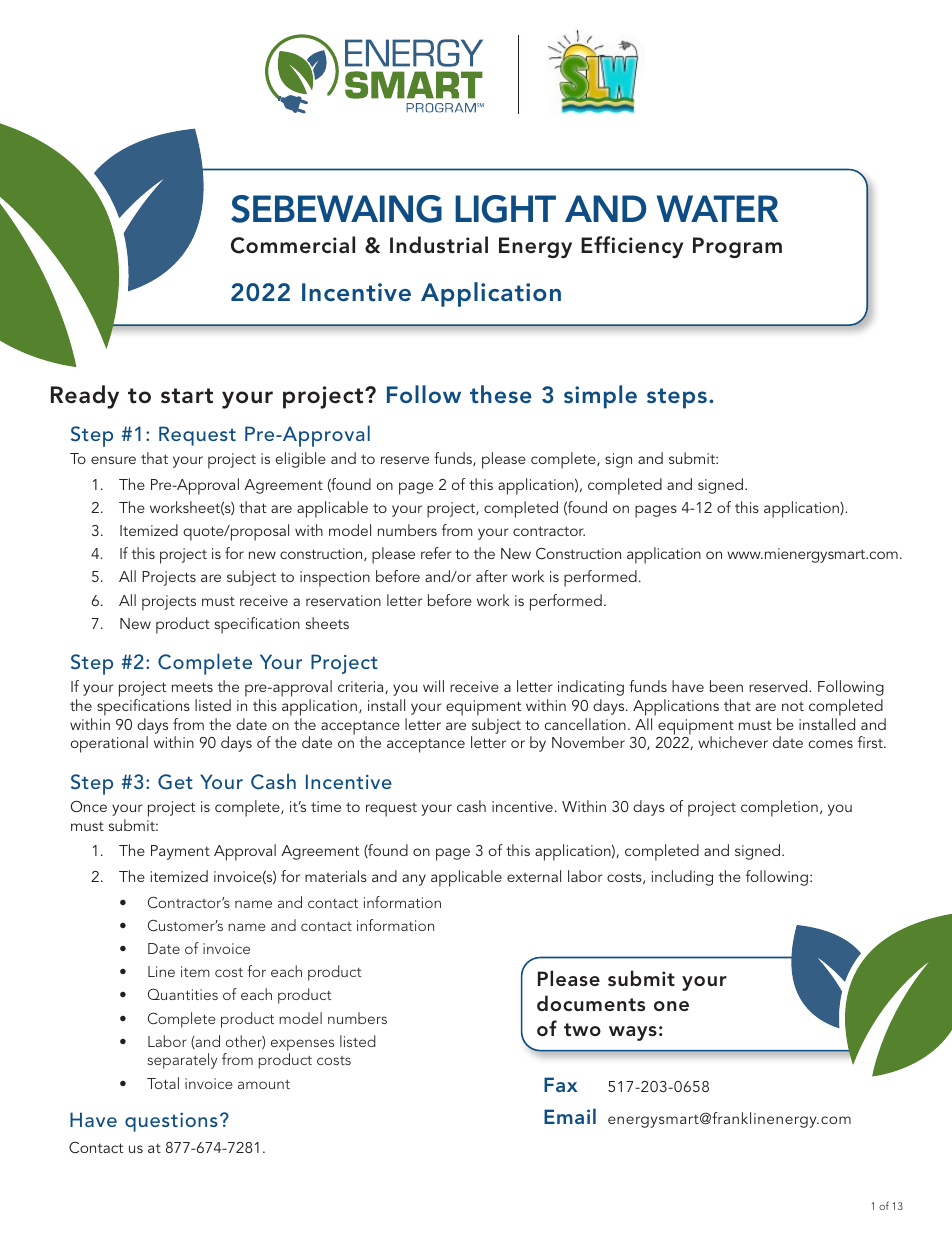 This page has height=1233, width=952. What do you see at coordinates (113, 460) in the page?
I see `ensure` at bounding box center [113, 460].
